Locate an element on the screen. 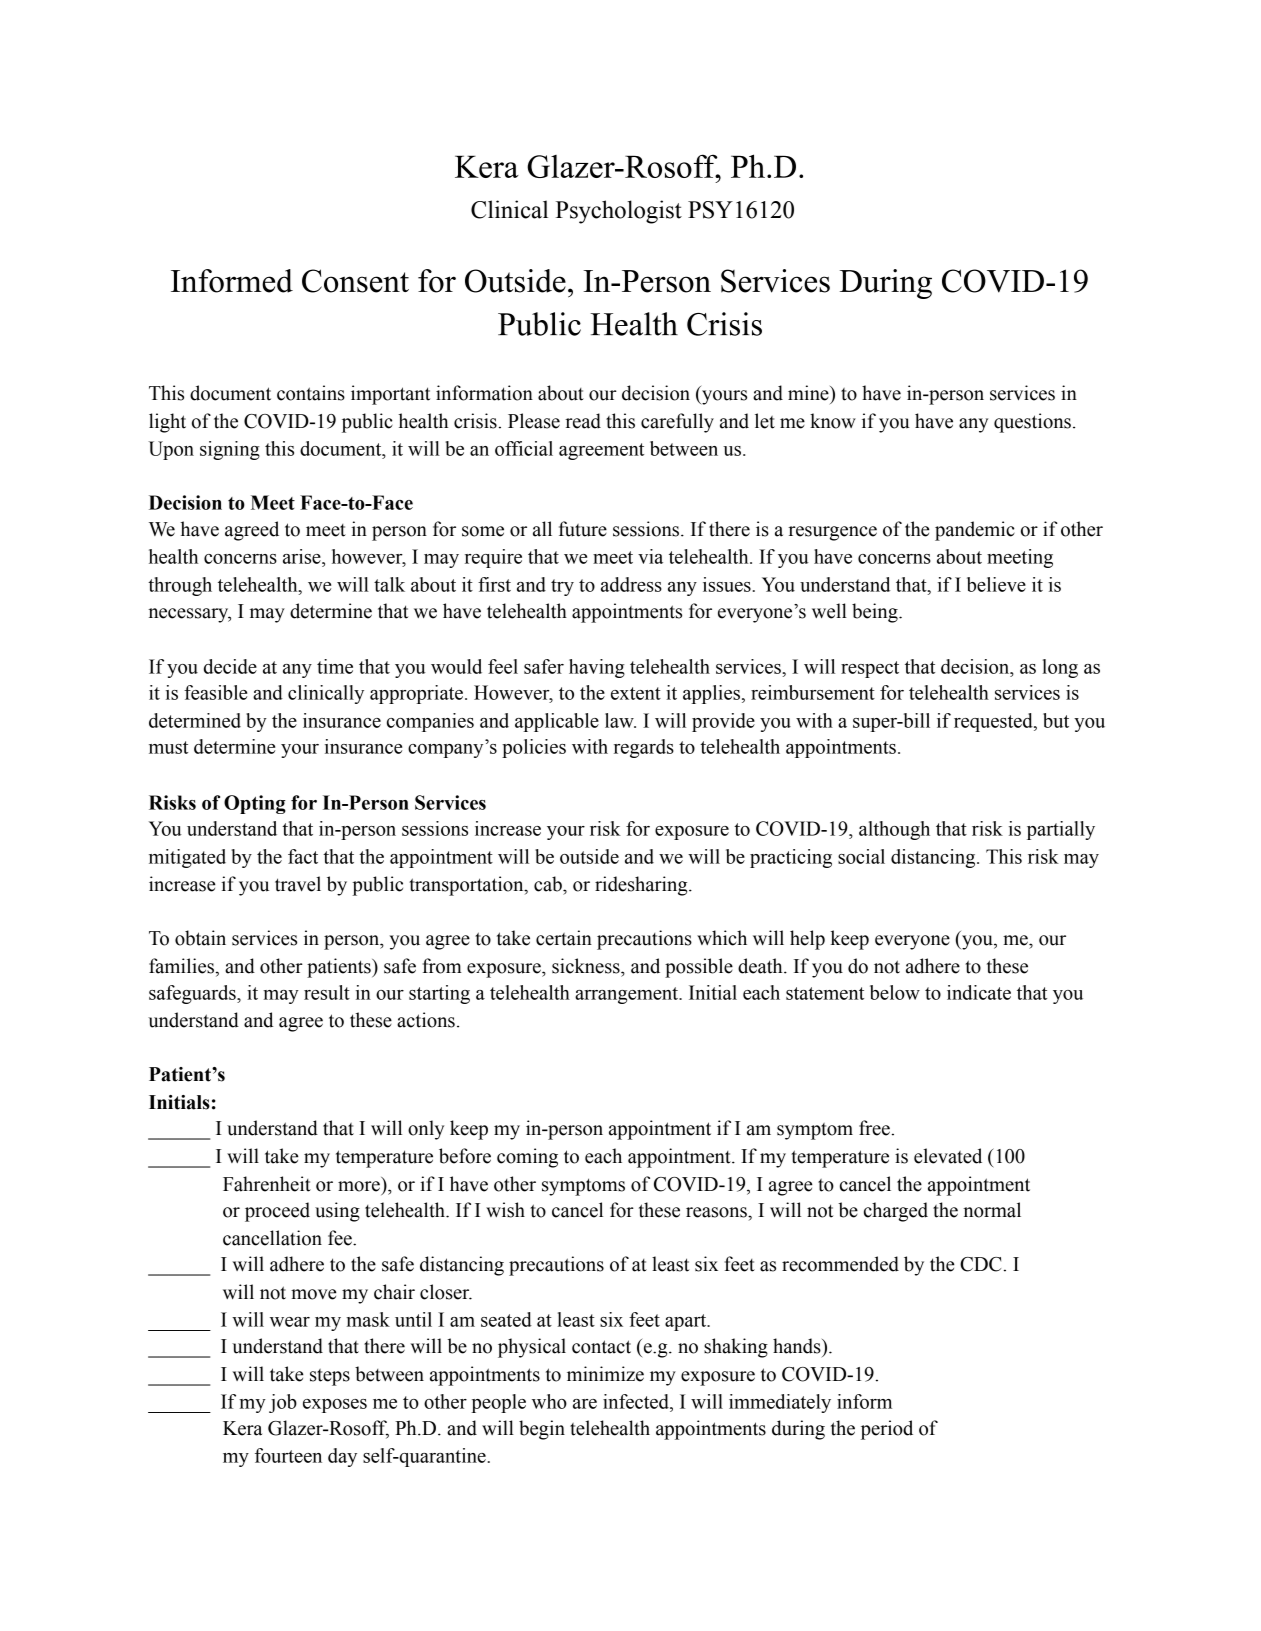 The image size is (1261, 1631). fact is located at coordinates (303, 856).
